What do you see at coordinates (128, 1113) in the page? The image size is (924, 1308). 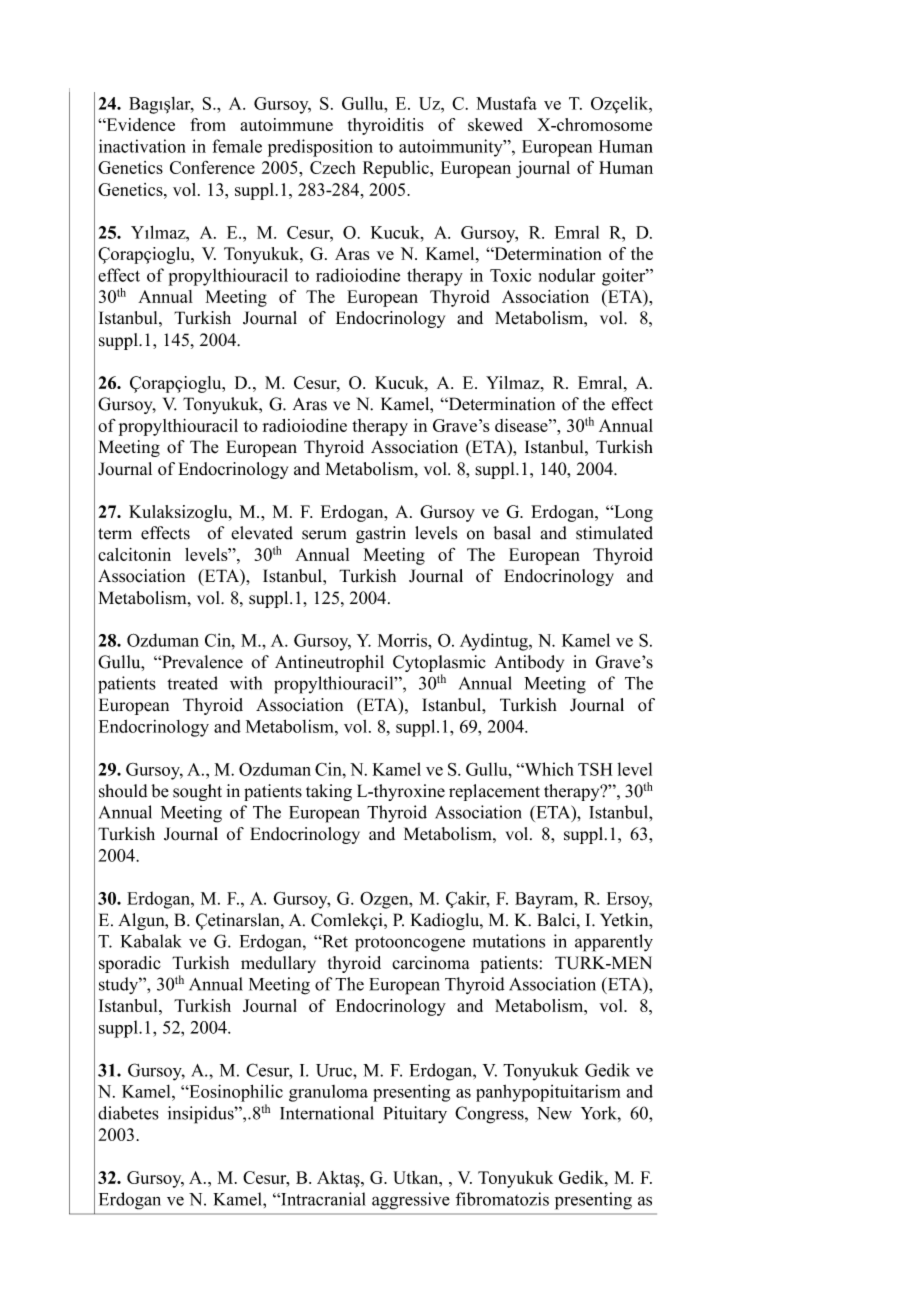 I see `diabetes` at bounding box center [128, 1113].
